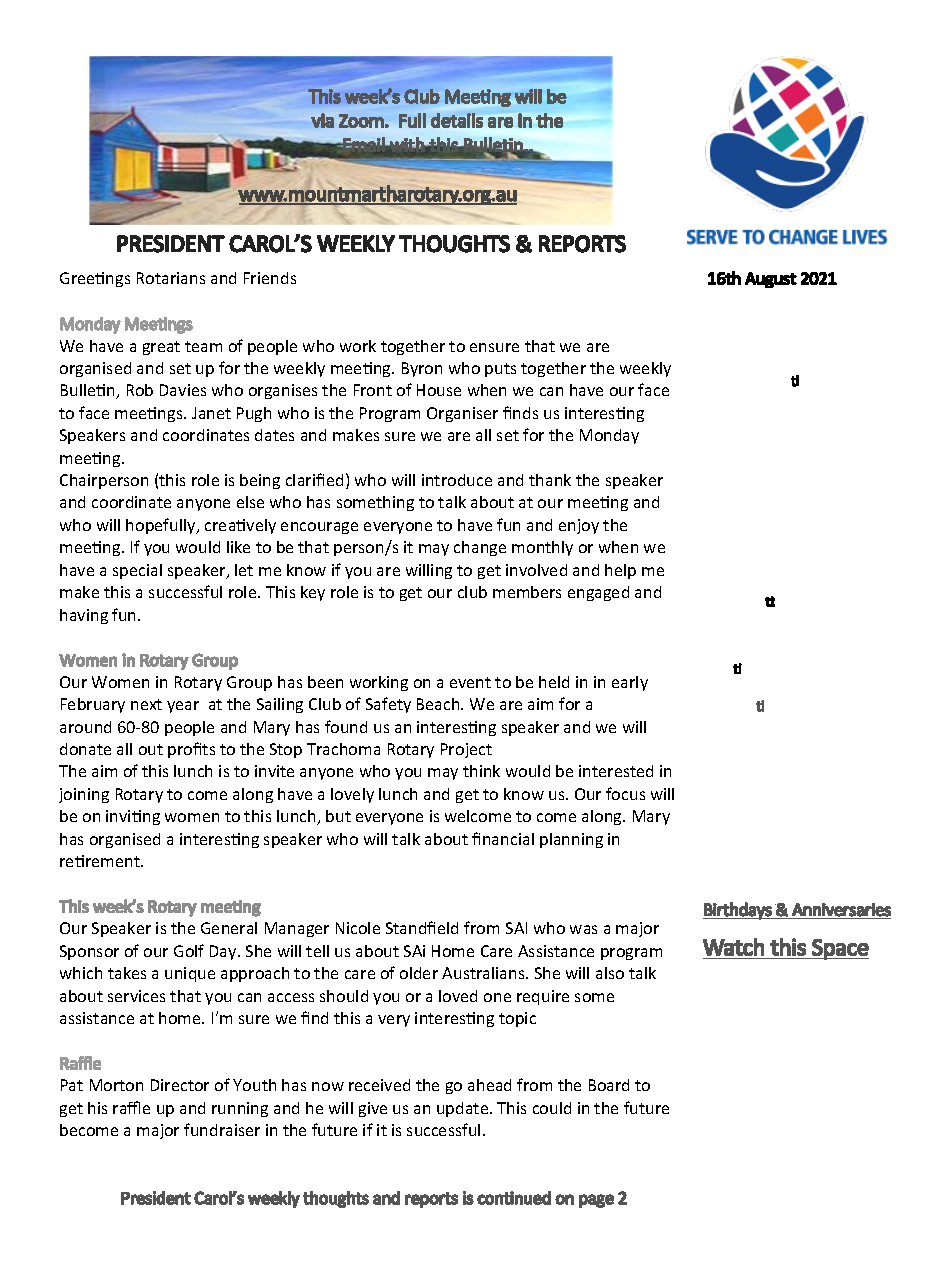 This screenshot has height=1288, width=943. I want to click on August, so click(771, 280).
